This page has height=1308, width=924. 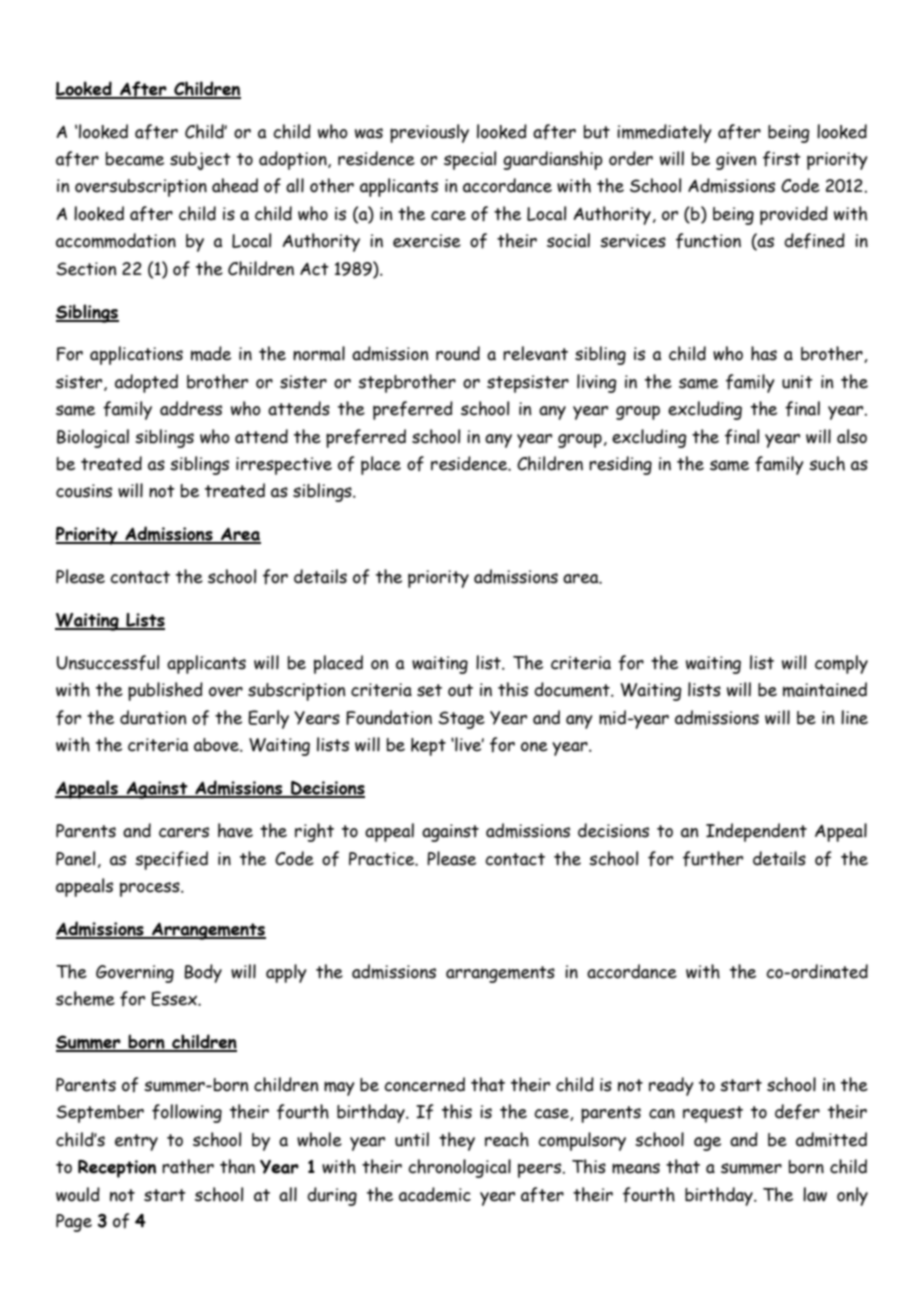 What do you see at coordinates (217, 745) in the page?
I see `above` at bounding box center [217, 745].
